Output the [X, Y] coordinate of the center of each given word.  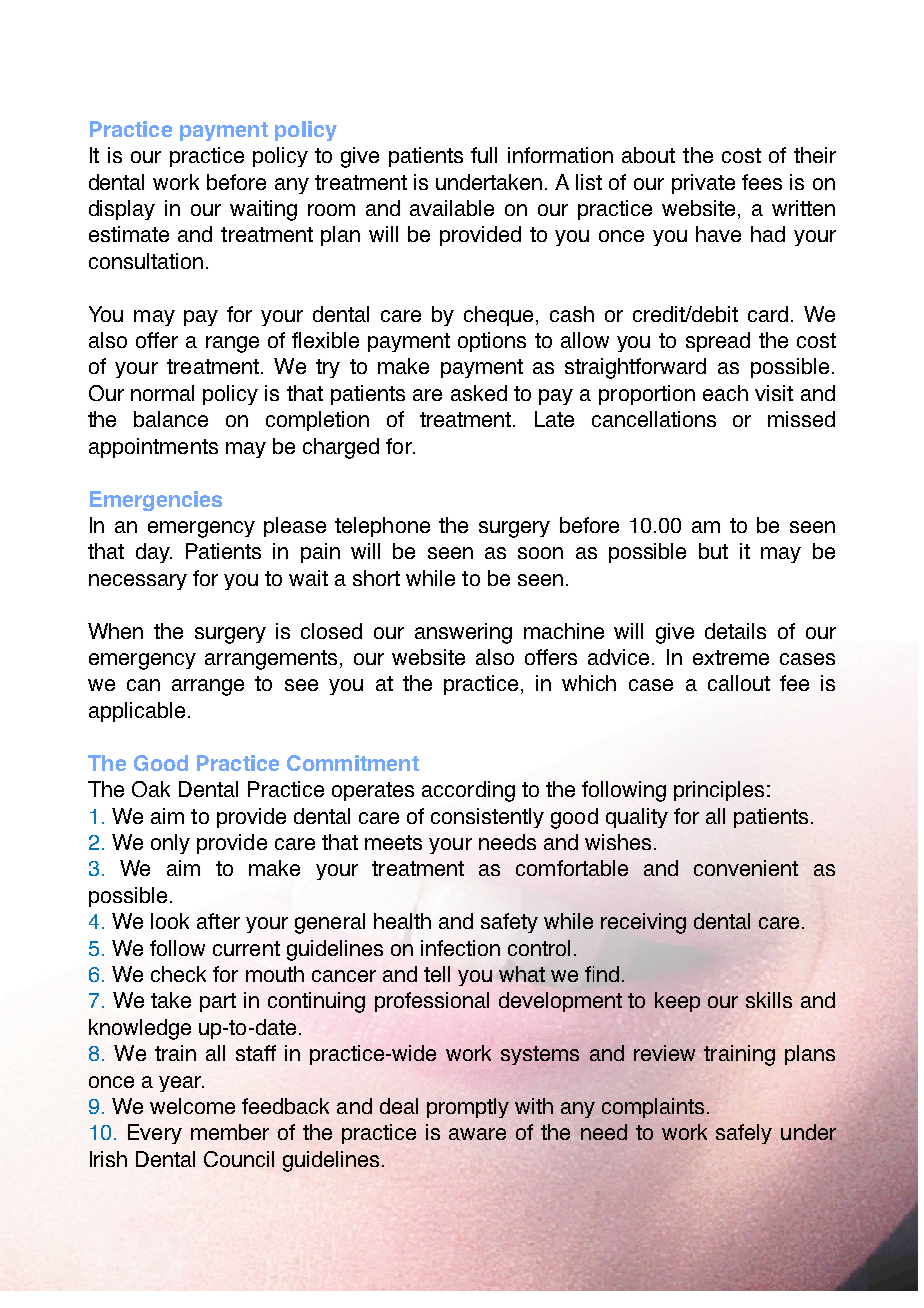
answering [463, 633]
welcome [192, 1106]
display [122, 210]
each [725, 393]
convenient [746, 868]
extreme [731, 657]
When [115, 631]
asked [479, 393]
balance [171, 419]
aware [477, 1134]
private [703, 184]
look [170, 921]
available [452, 208]
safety [509, 923]
